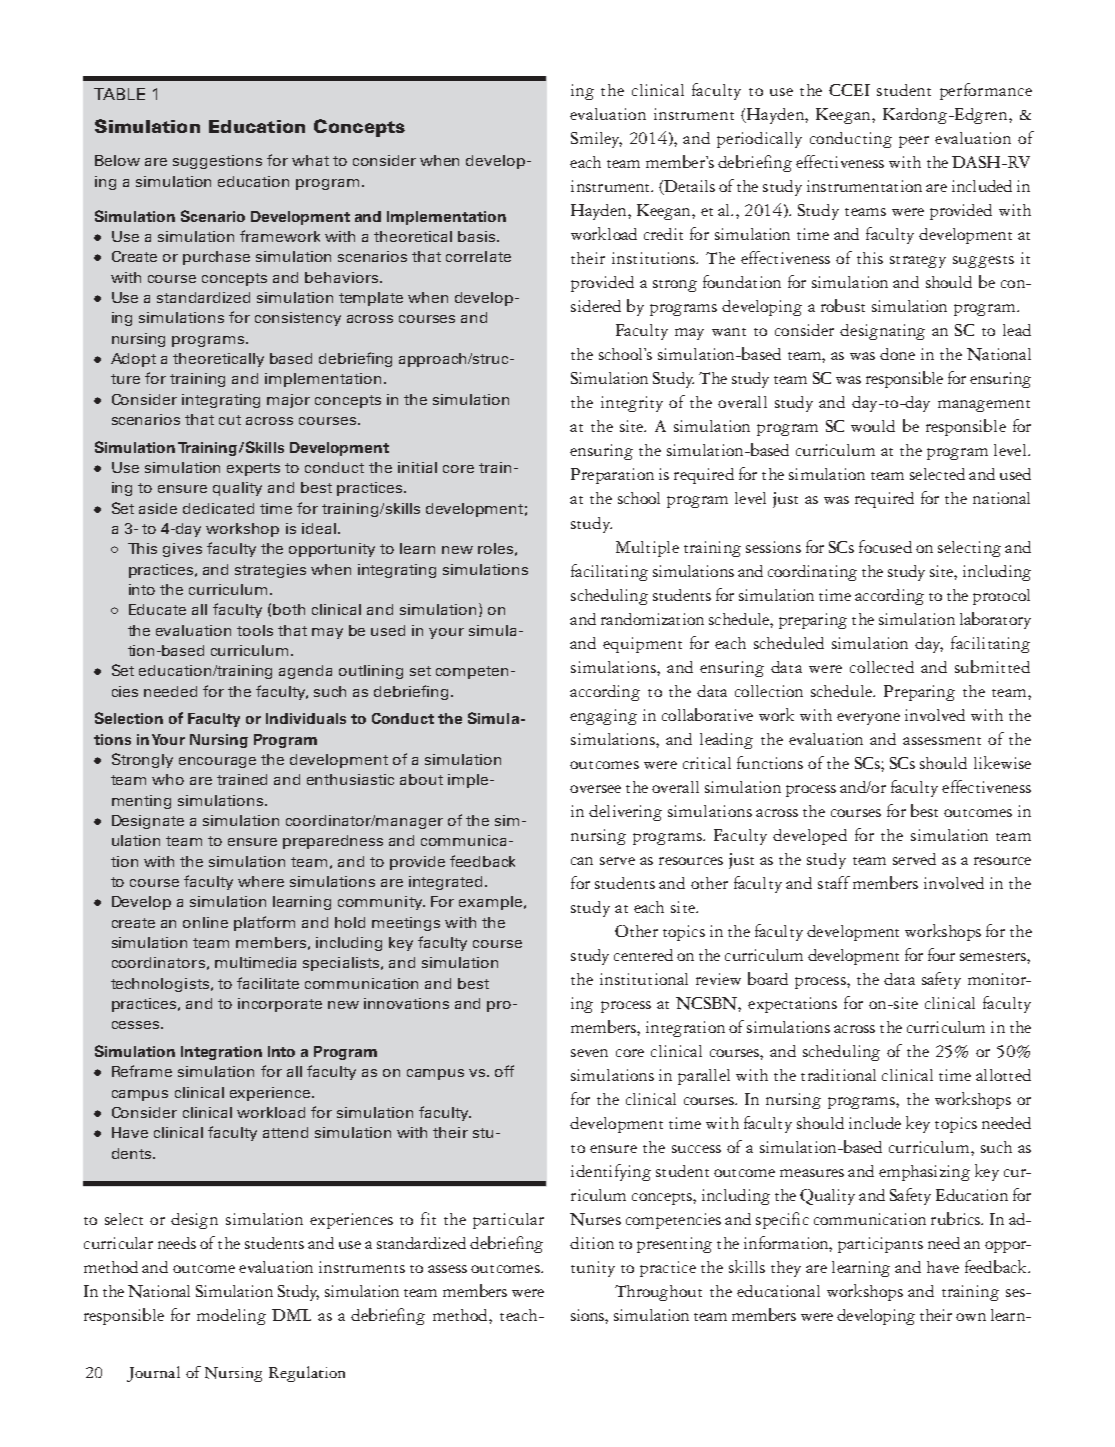  What do you see at coordinates (914, 142) in the image?
I see `peer` at bounding box center [914, 142].
